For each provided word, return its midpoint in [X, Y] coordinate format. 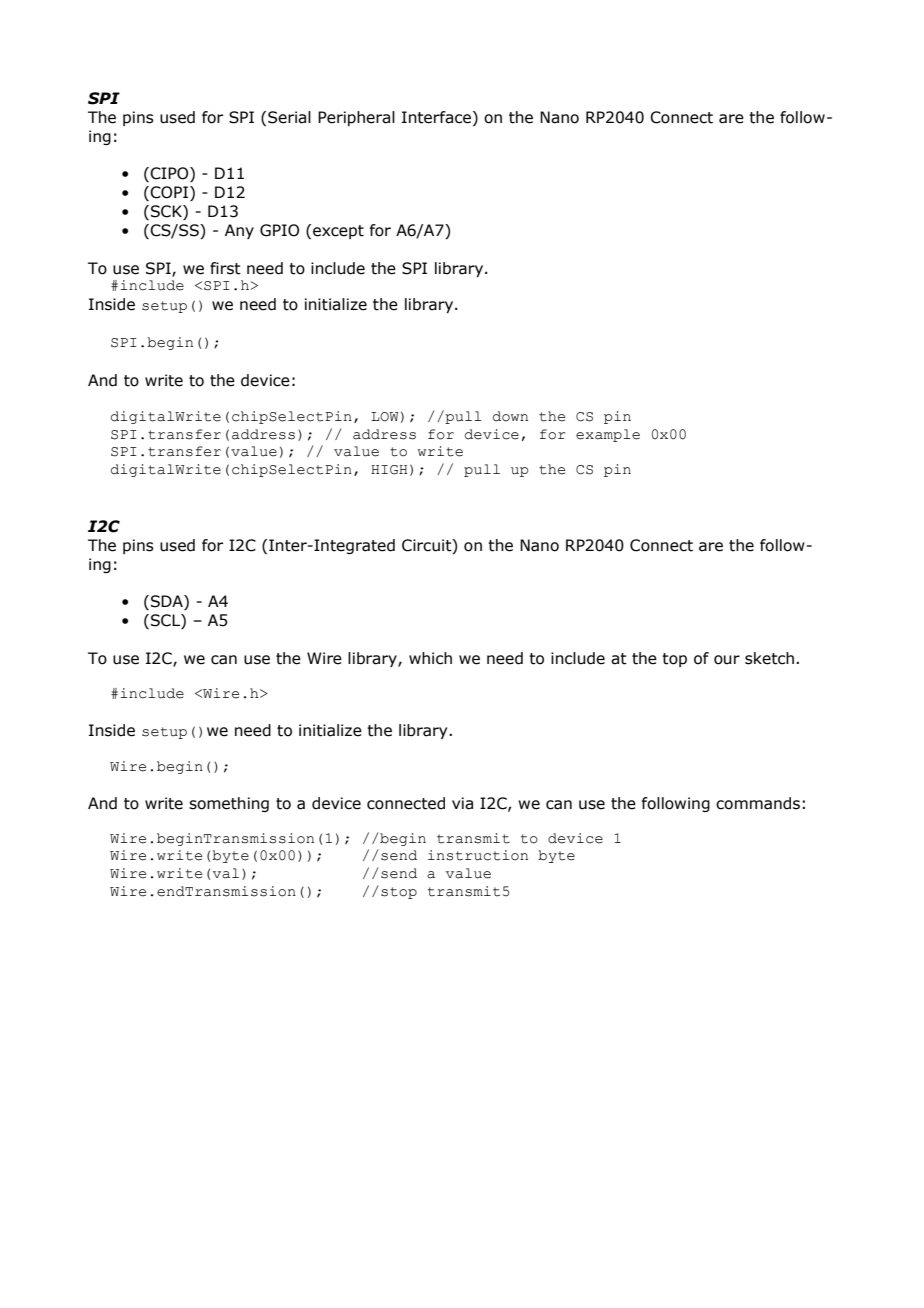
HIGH [389, 470]
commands [758, 803]
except [338, 232]
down [510, 416]
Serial [289, 117]
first [225, 268]
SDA [168, 602]
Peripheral [356, 118]
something [229, 804]
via [462, 803]
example [608, 435]
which [430, 658]
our [727, 660]
